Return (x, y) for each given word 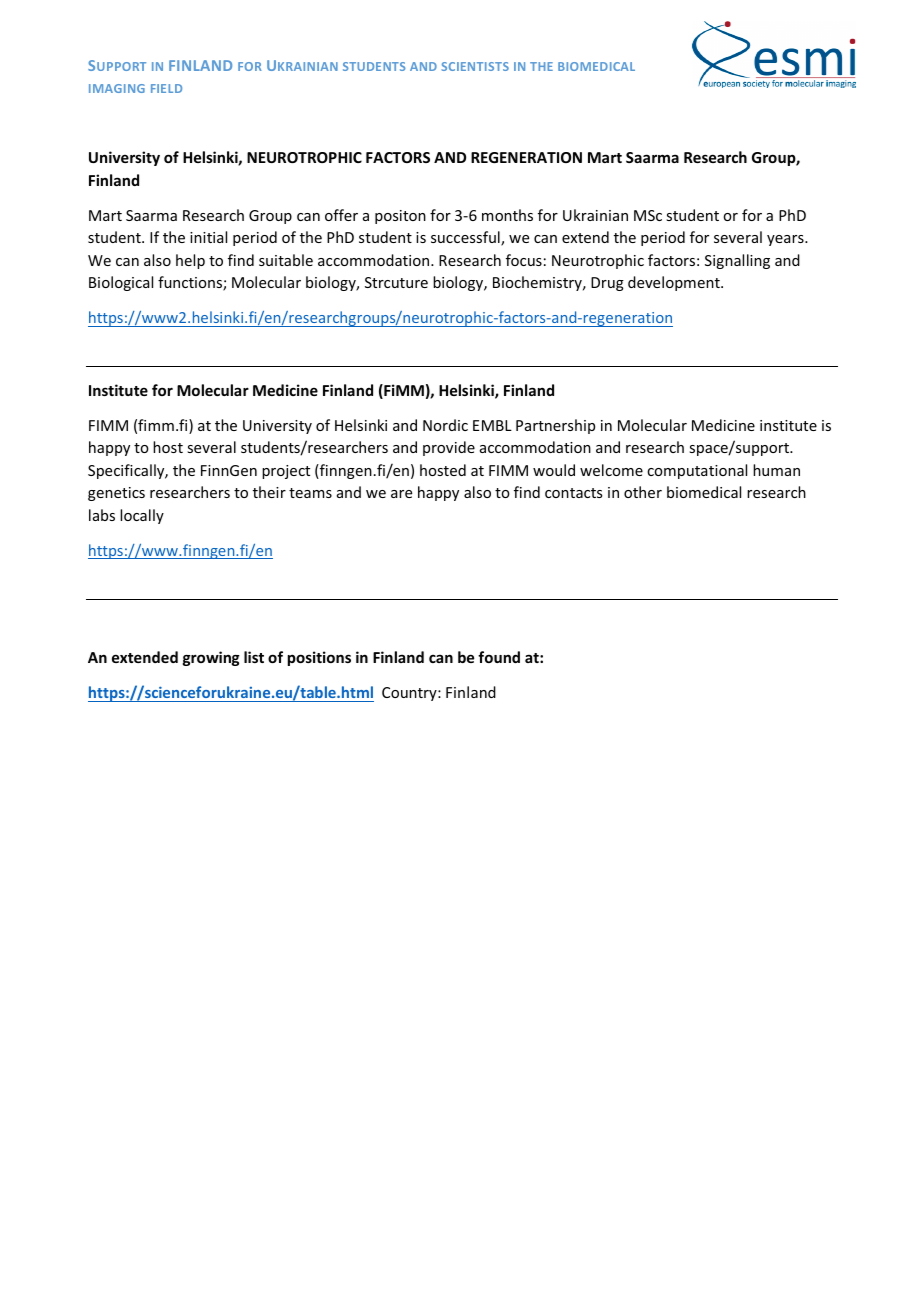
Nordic (445, 425)
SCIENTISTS (475, 66)
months (507, 215)
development (675, 283)
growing (211, 658)
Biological (121, 283)
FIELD (166, 88)
